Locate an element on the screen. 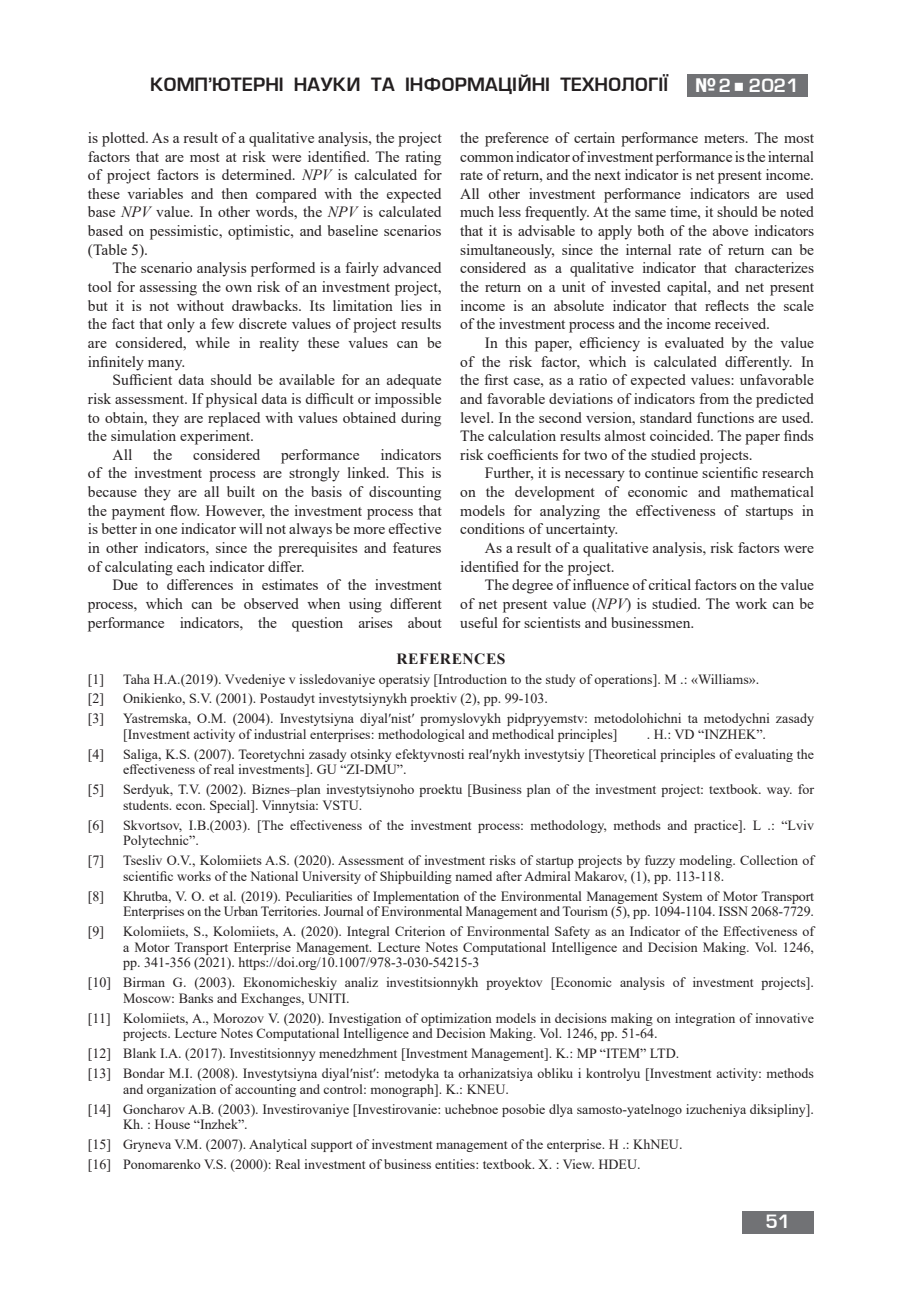 The width and height of the screenshot is (924, 1308). level is located at coordinates (477, 417).
